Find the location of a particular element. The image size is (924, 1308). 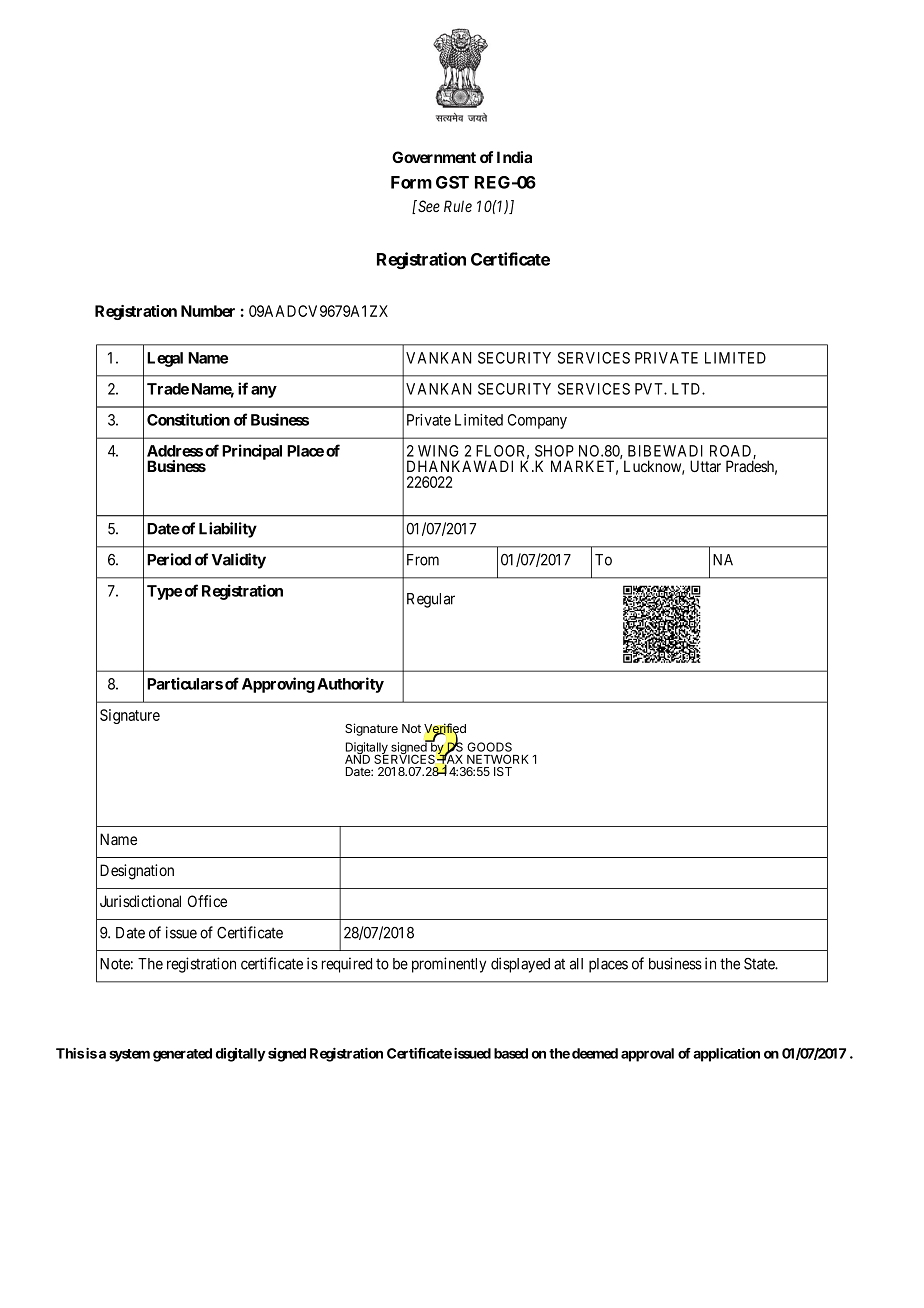

Authority is located at coordinates (350, 685).
